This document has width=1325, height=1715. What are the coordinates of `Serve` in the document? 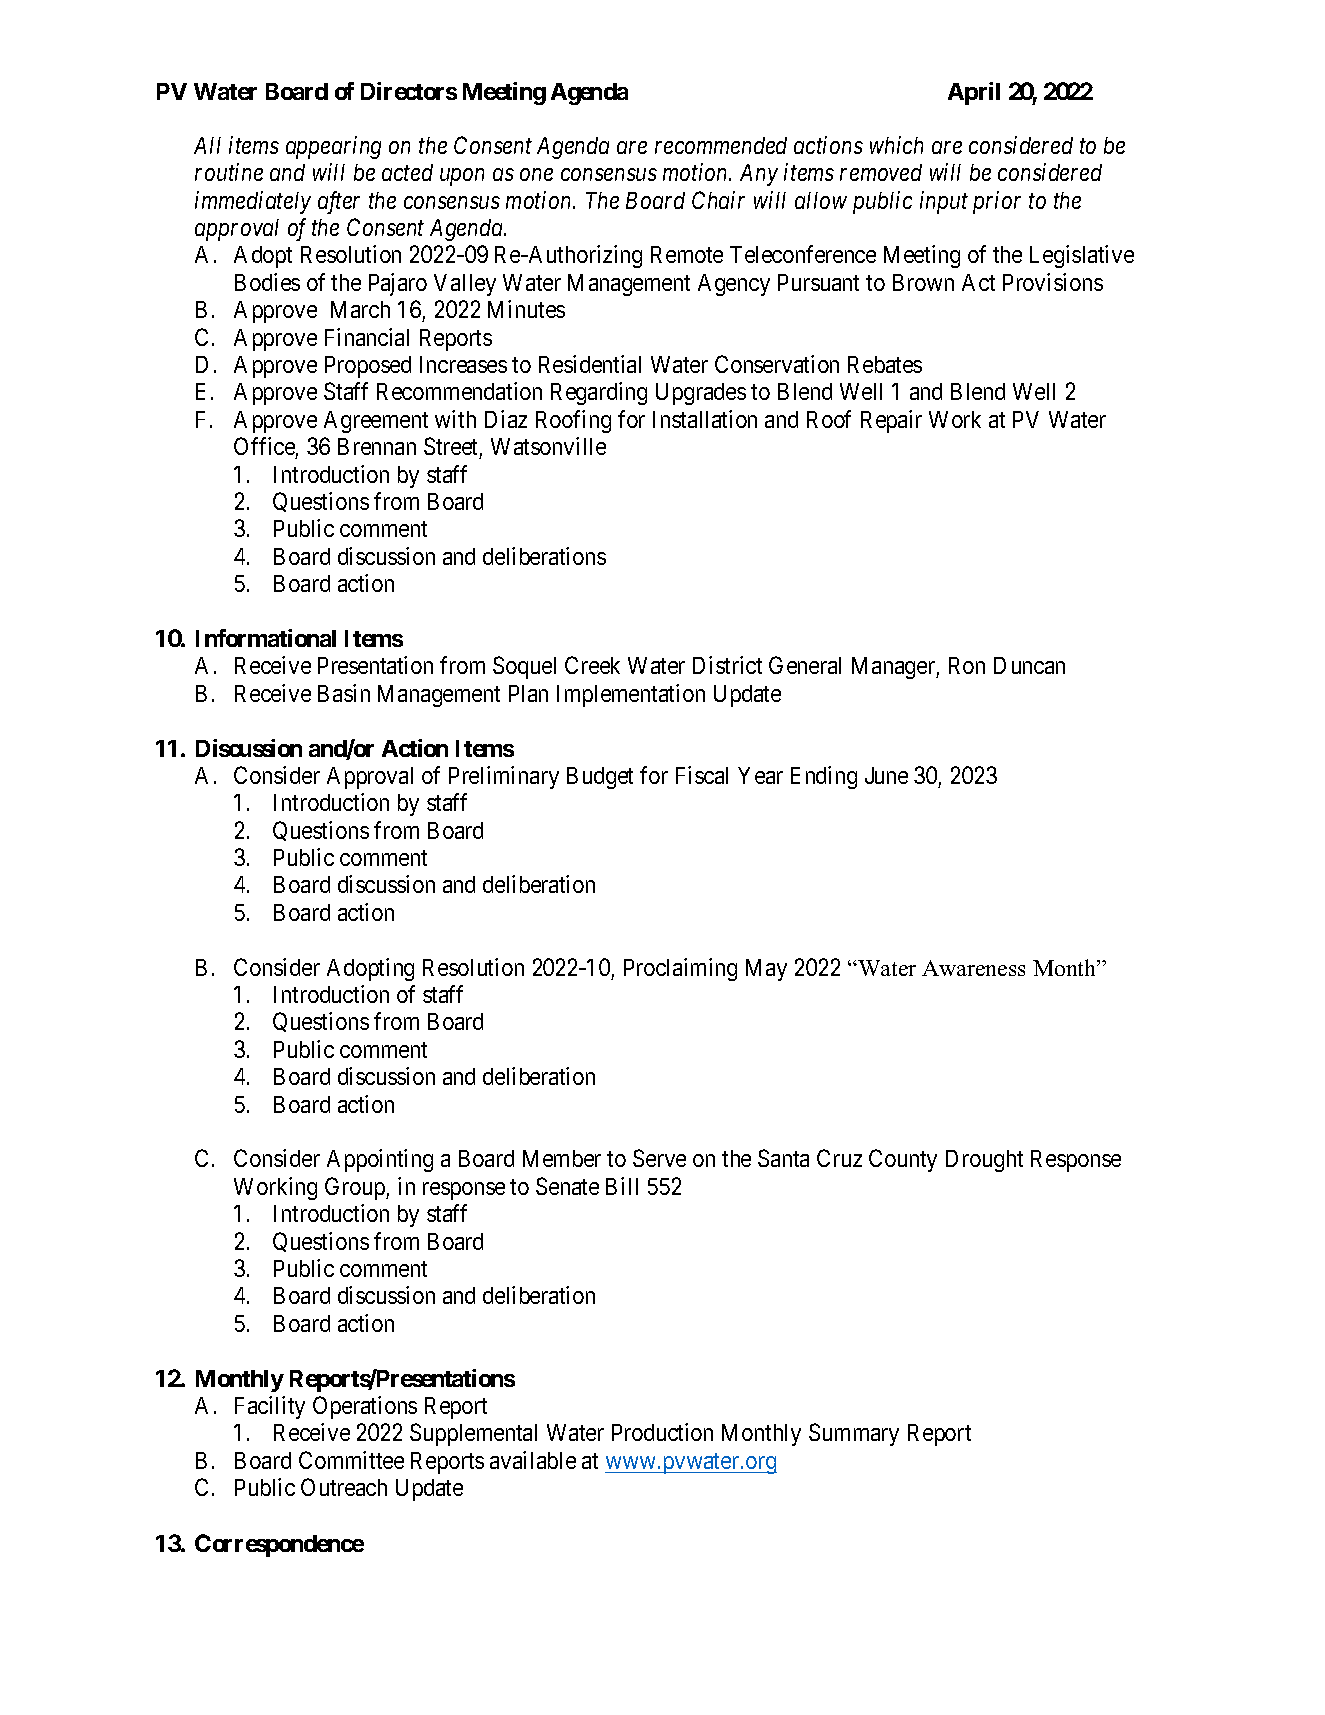 It's located at (659, 1158).
